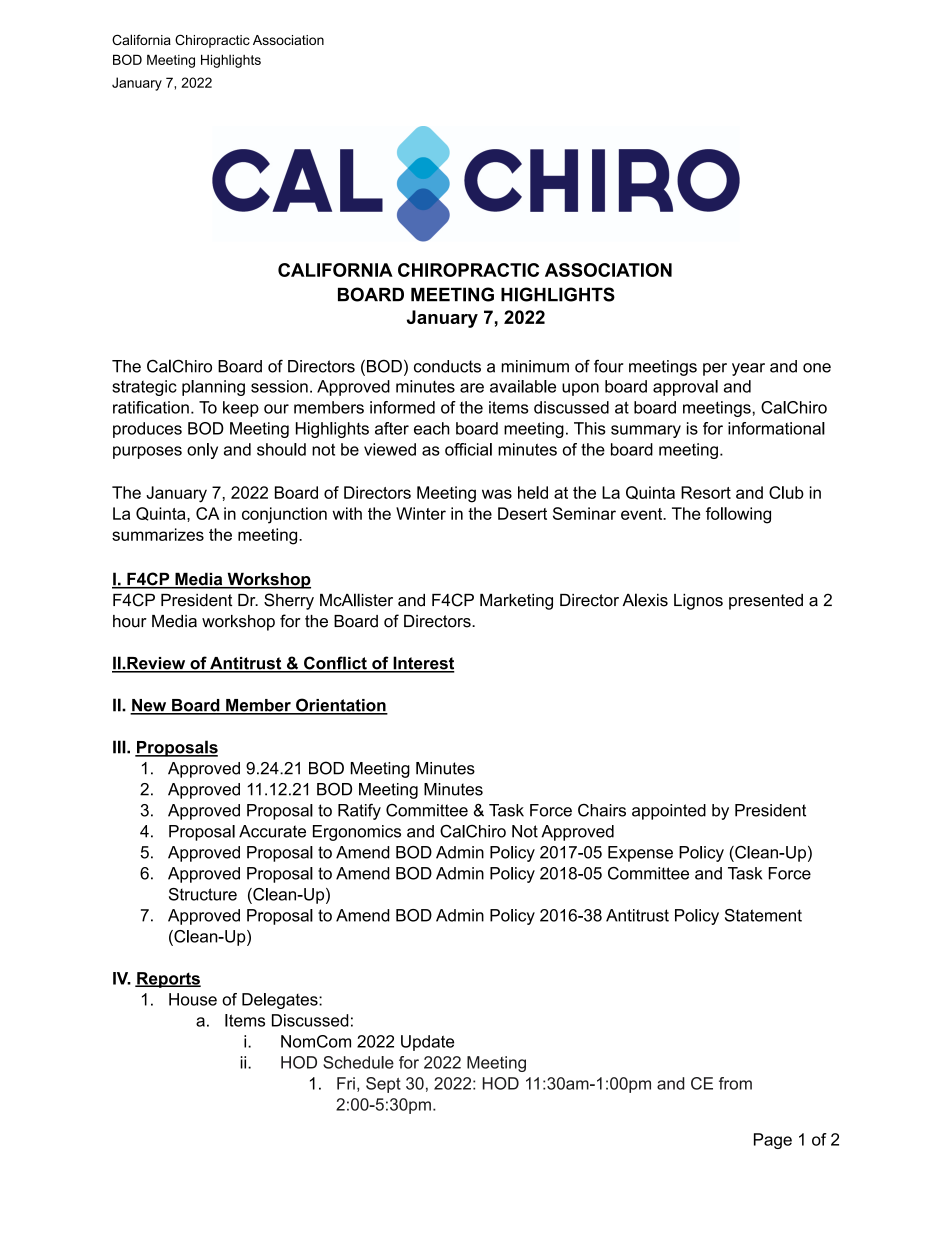 This image has width=952, height=1233. What do you see at coordinates (766, 602) in the image?
I see `presented` at bounding box center [766, 602].
